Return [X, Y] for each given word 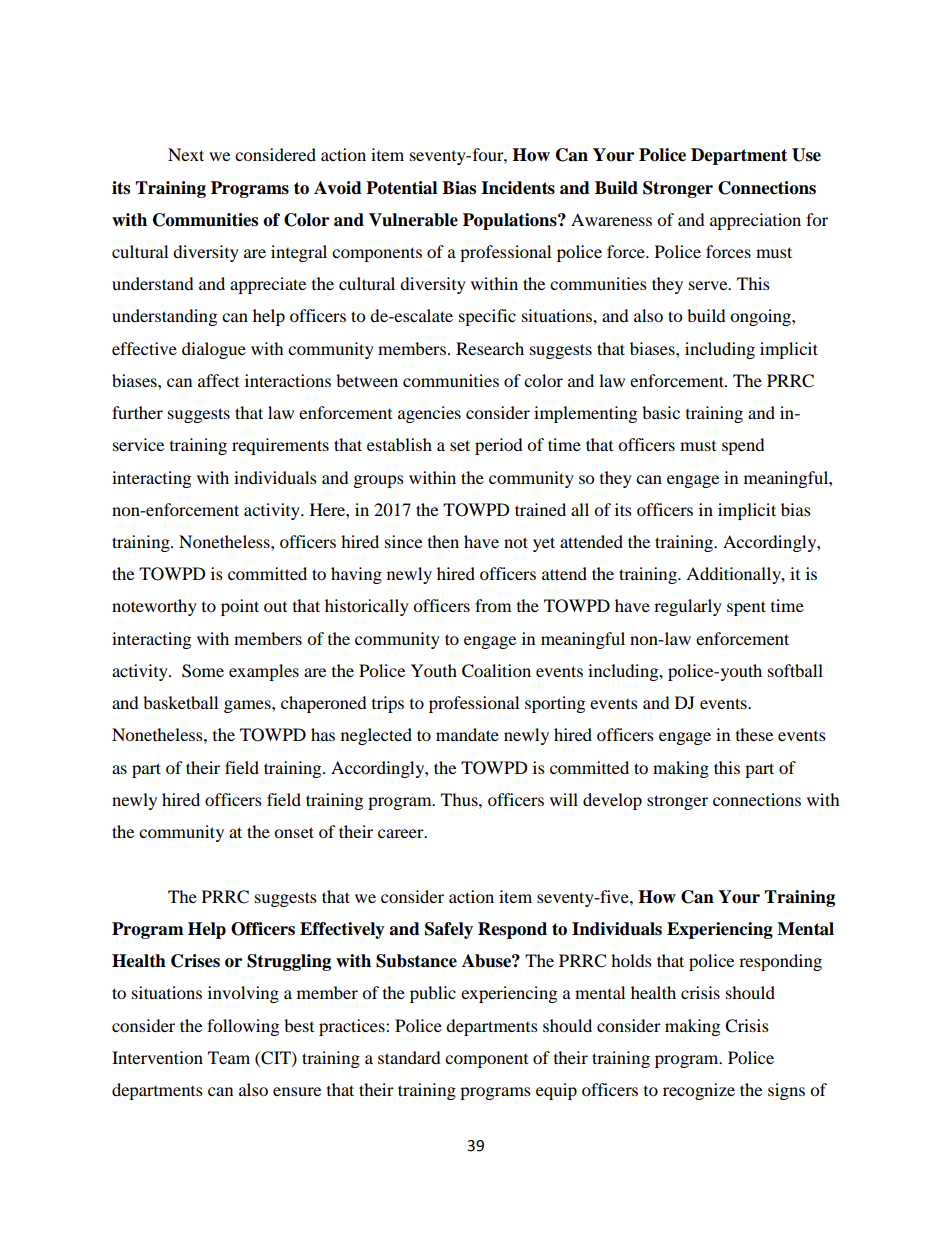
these [754, 734]
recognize [699, 1091]
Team [229, 1057]
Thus [460, 799]
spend [743, 446]
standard [409, 1057]
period [499, 446]
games [248, 706]
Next [186, 154]
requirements [280, 446]
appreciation [755, 221]
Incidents [518, 188]
